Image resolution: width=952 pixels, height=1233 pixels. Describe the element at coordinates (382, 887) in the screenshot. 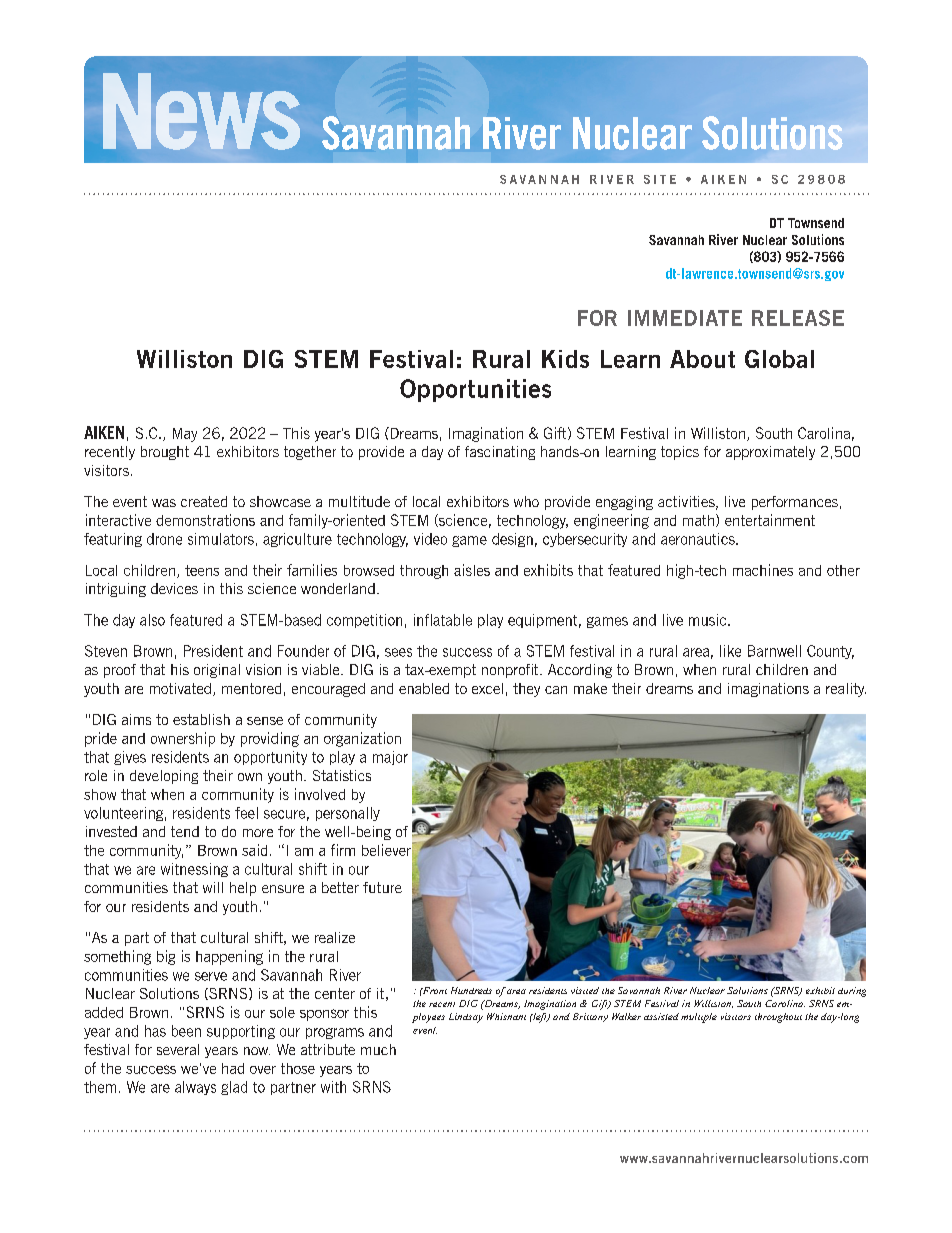

I see `future` at that location.
